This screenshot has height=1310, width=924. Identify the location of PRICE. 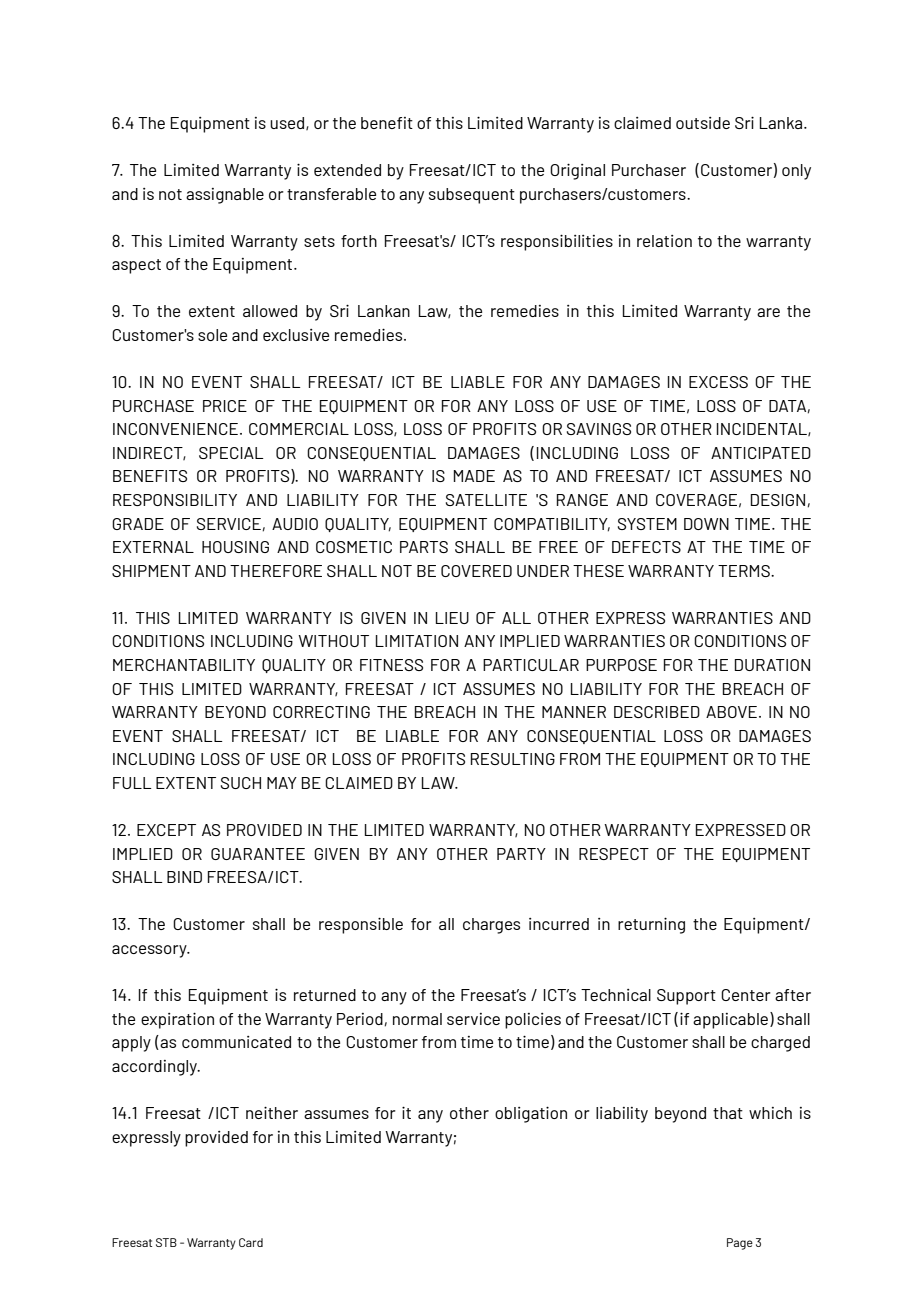
(225, 406).
